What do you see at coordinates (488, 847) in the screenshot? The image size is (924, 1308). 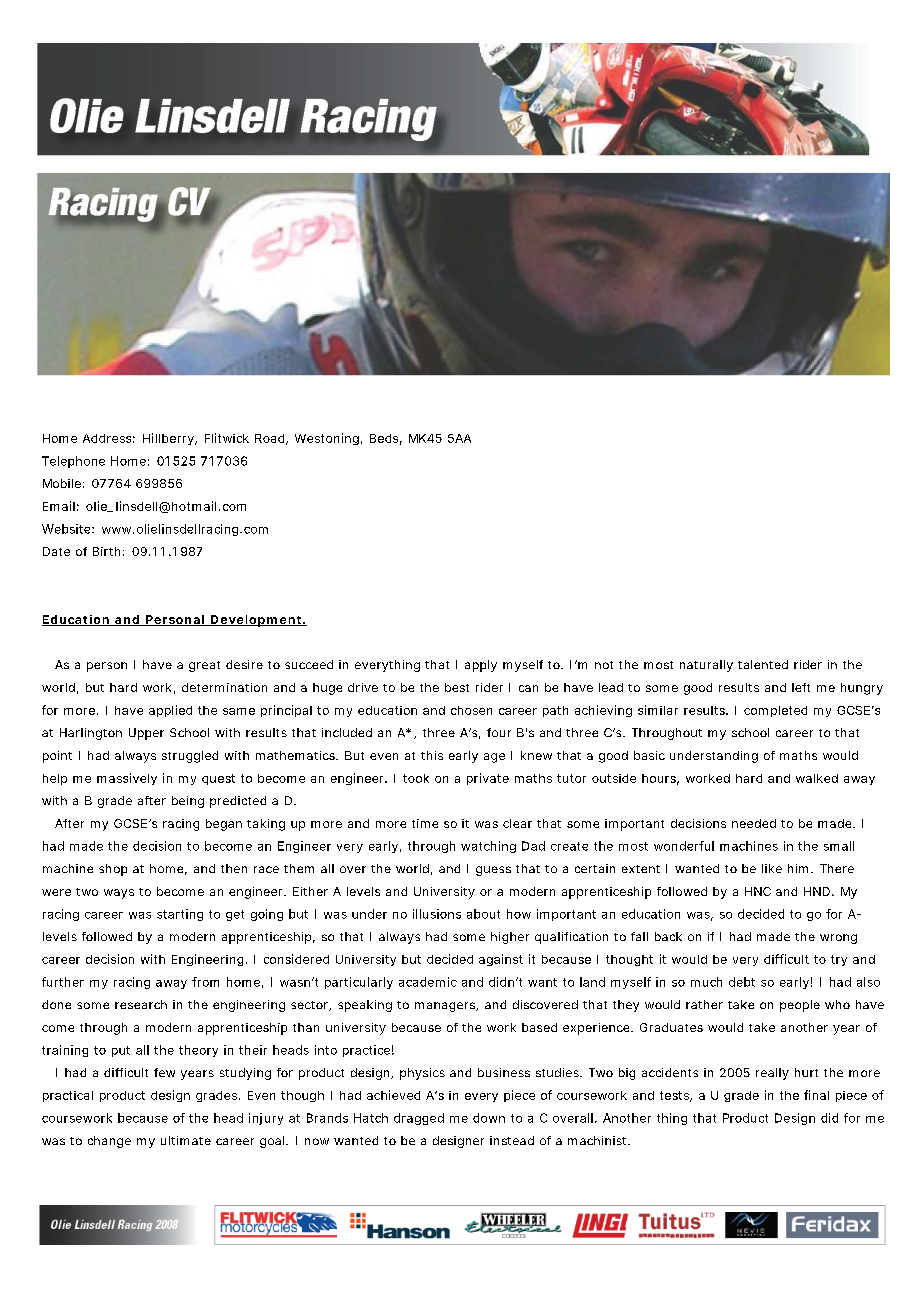 I see `watching` at bounding box center [488, 847].
